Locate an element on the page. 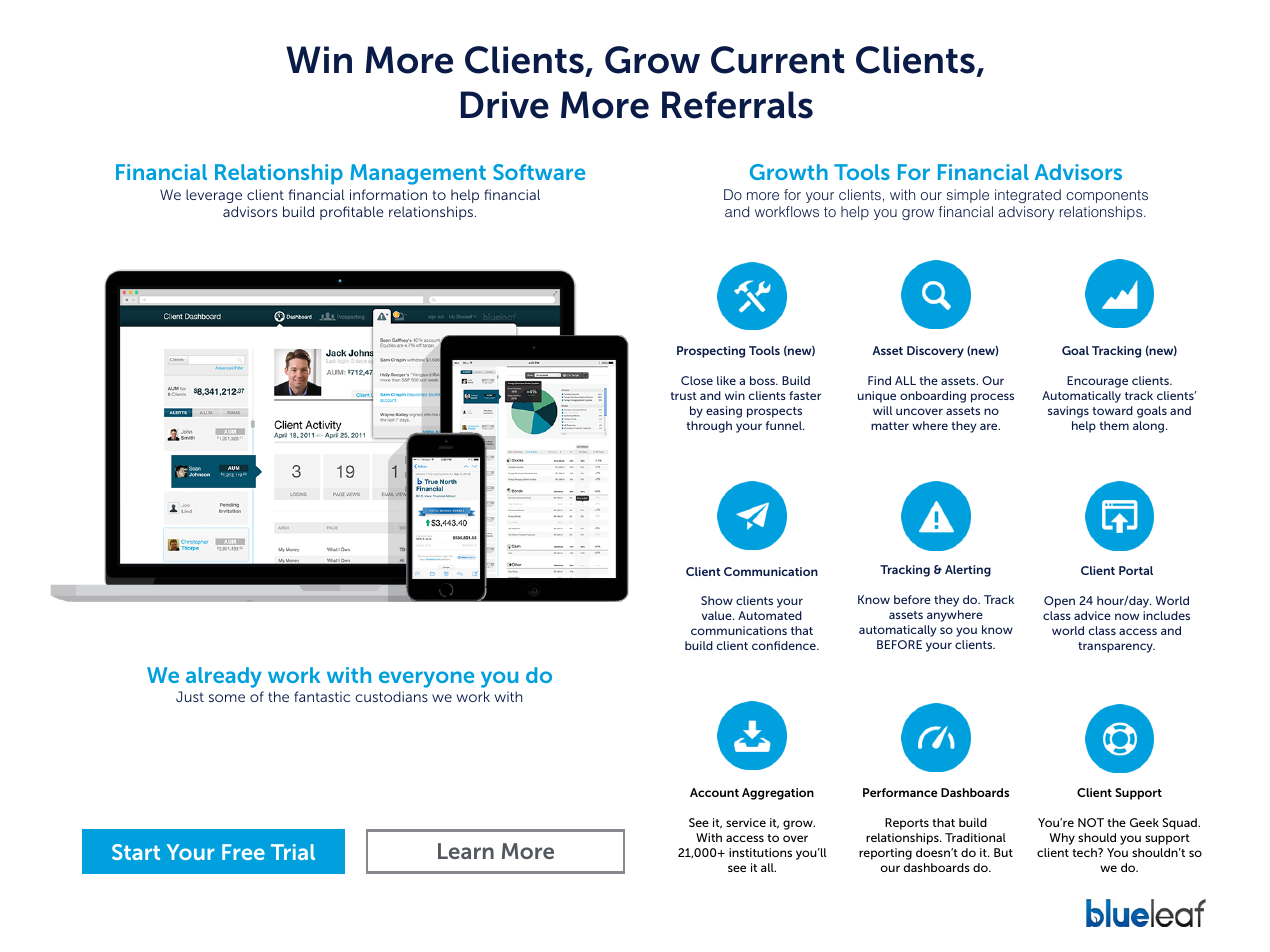  Referrals is located at coordinates (737, 105).
